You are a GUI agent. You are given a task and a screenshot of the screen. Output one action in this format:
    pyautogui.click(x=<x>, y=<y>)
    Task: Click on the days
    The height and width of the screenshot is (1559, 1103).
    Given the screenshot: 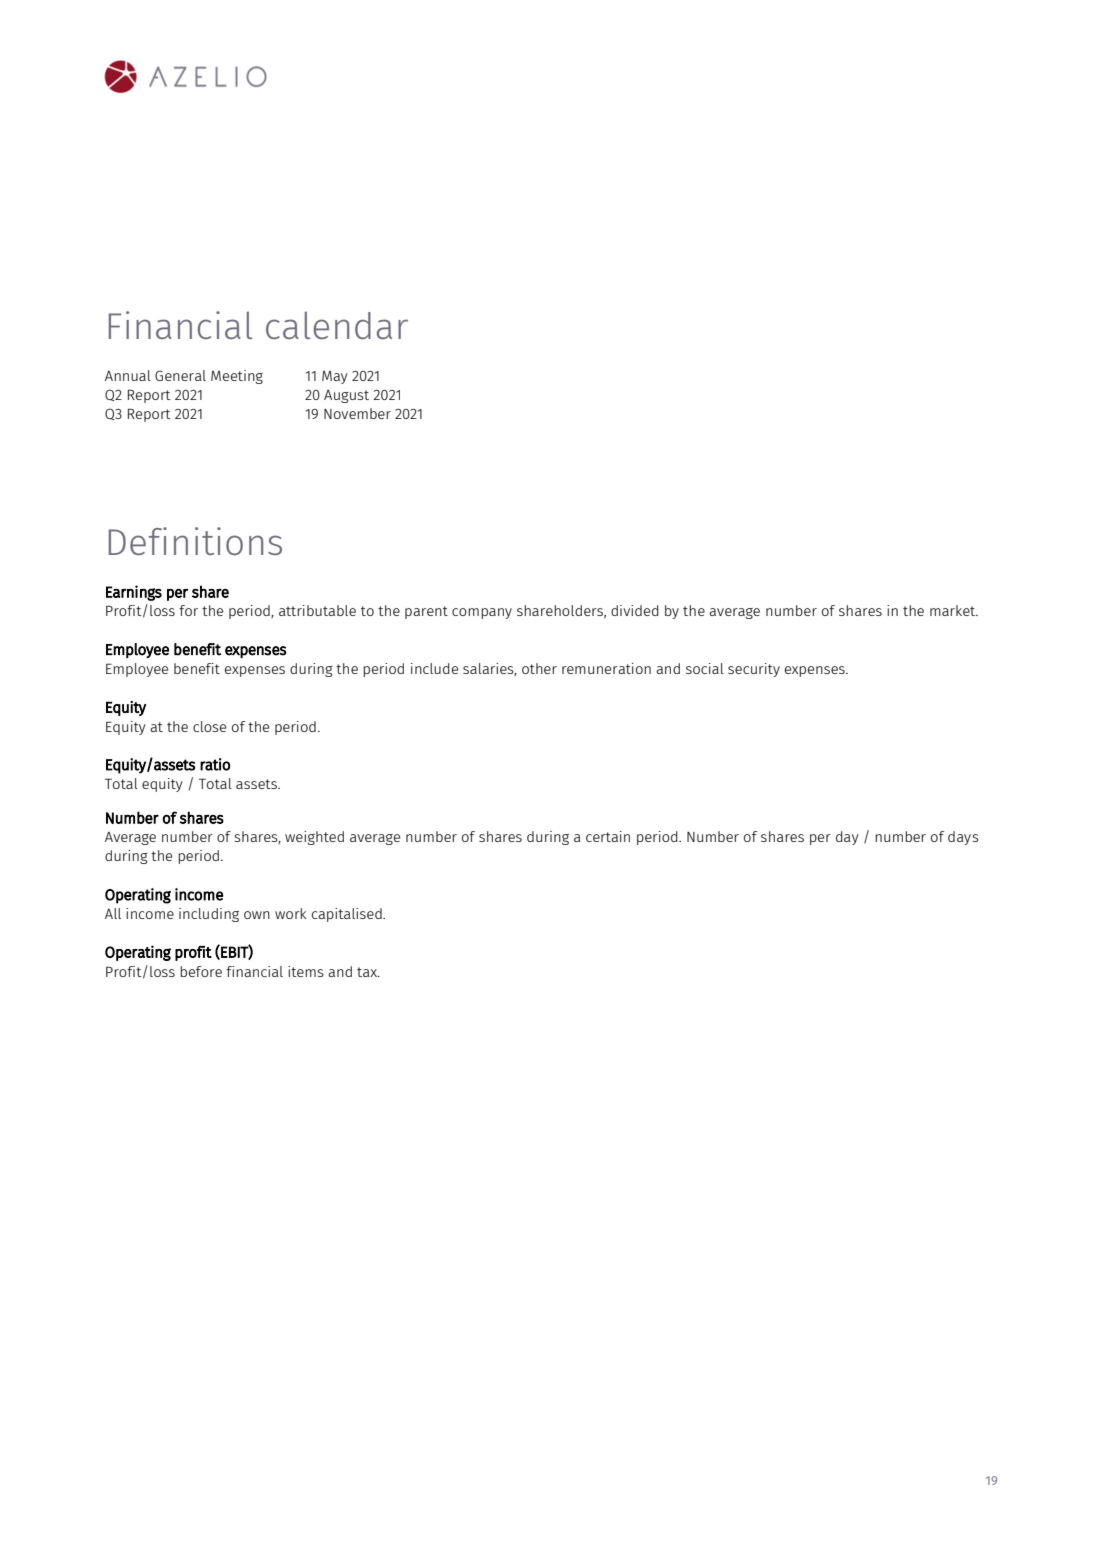 What is the action you would take?
    pyautogui.click(x=963, y=838)
